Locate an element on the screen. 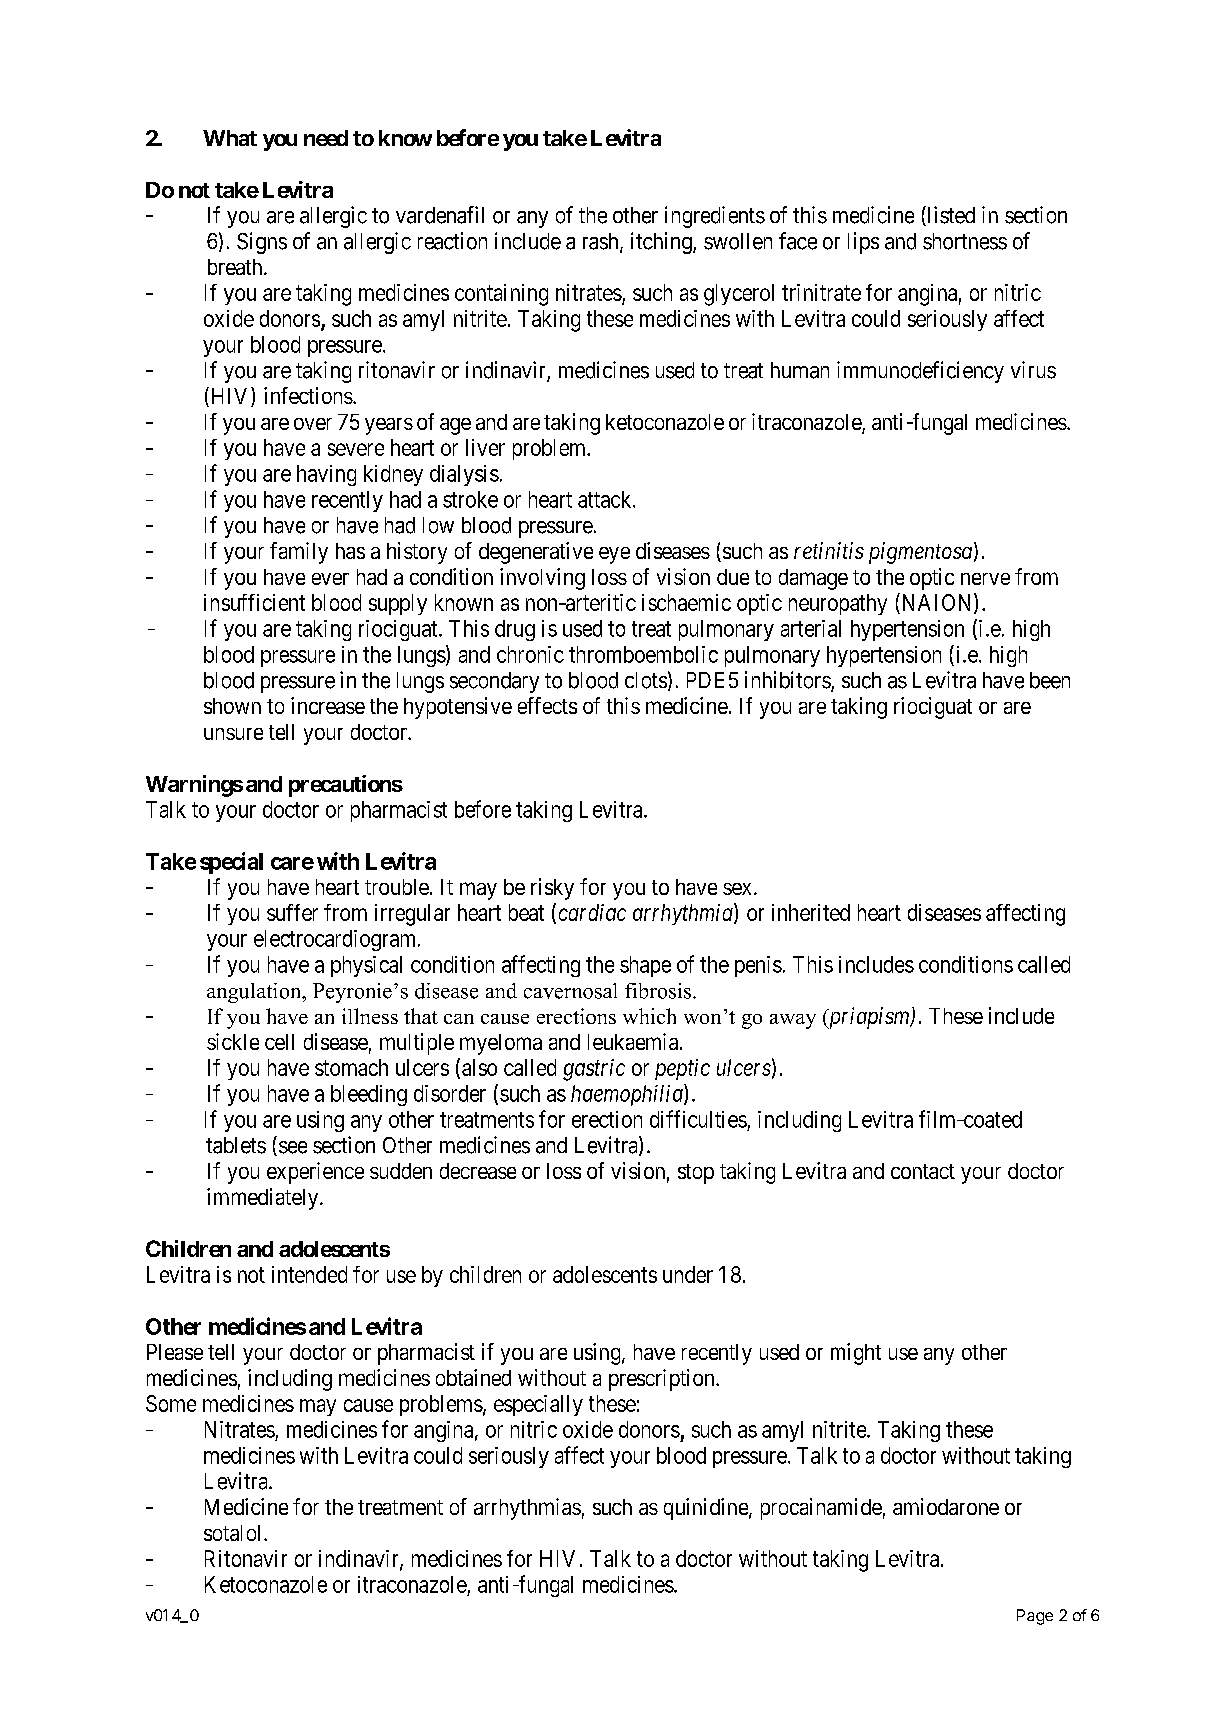 This screenshot has height=1721, width=1216. family is located at coordinates (299, 553).
